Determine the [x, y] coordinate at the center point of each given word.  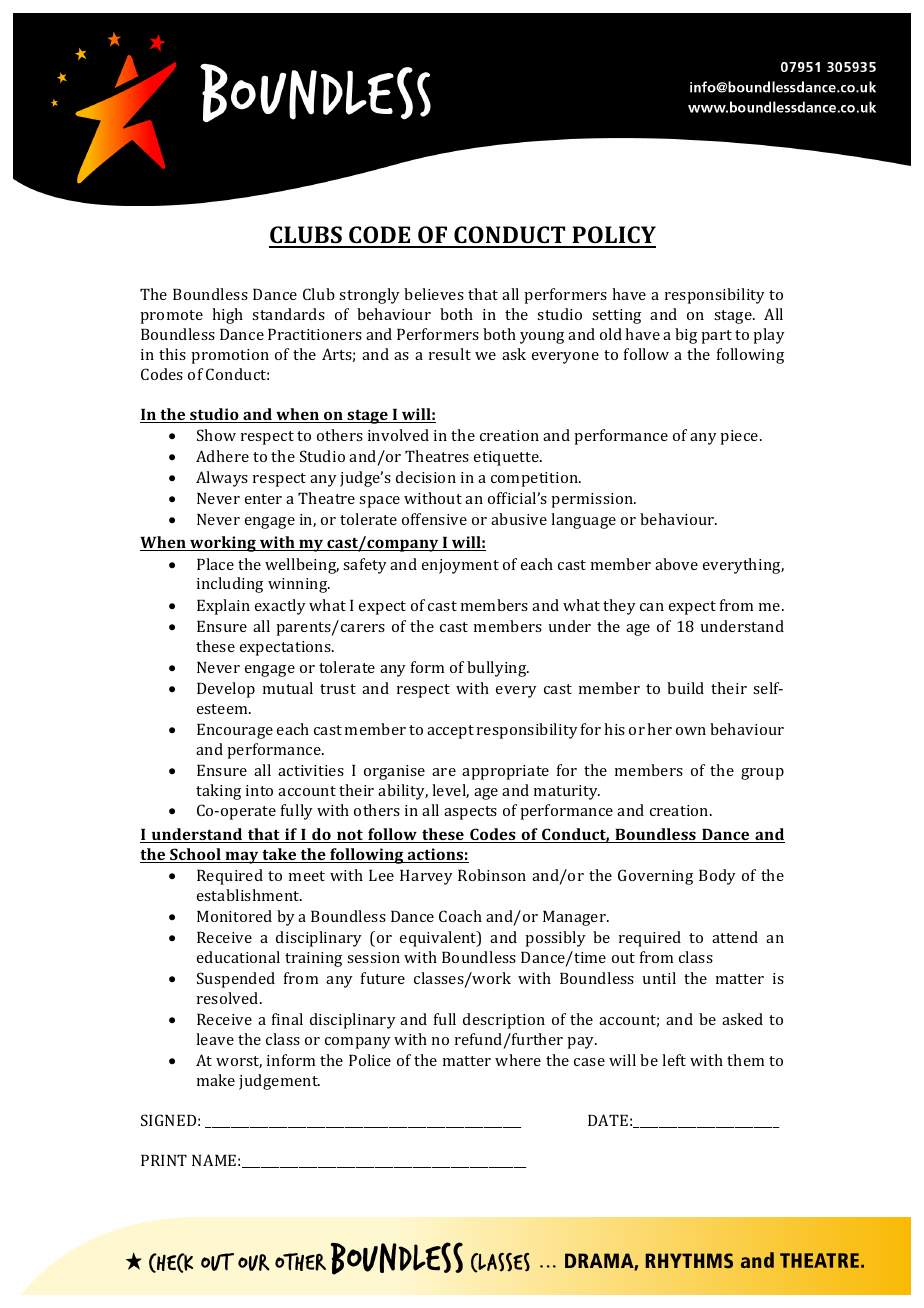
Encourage [235, 731]
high [227, 316]
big [686, 336]
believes [434, 294]
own [691, 731]
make [216, 1080]
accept [450, 732]
